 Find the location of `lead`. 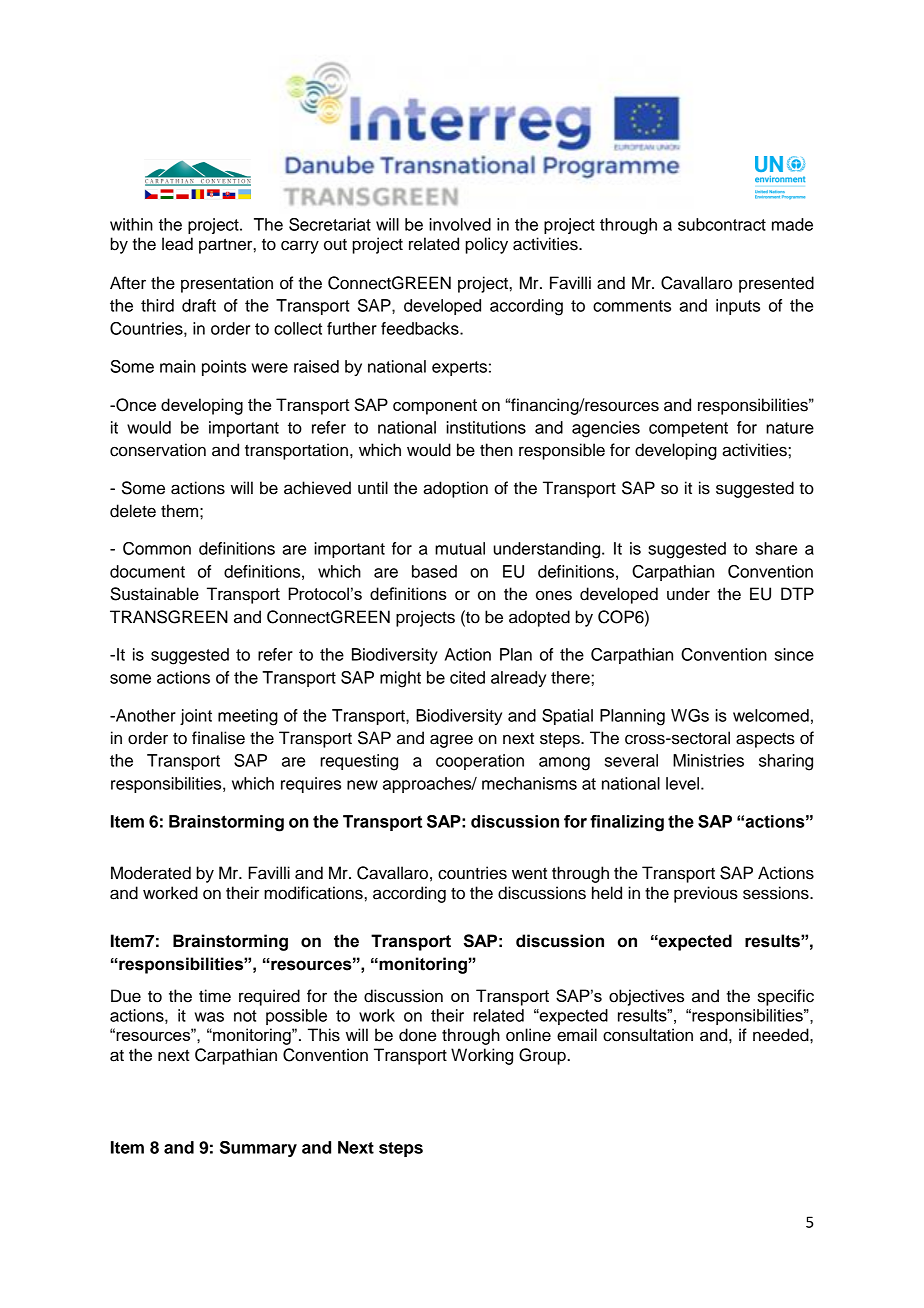

lead is located at coordinates (177, 244).
